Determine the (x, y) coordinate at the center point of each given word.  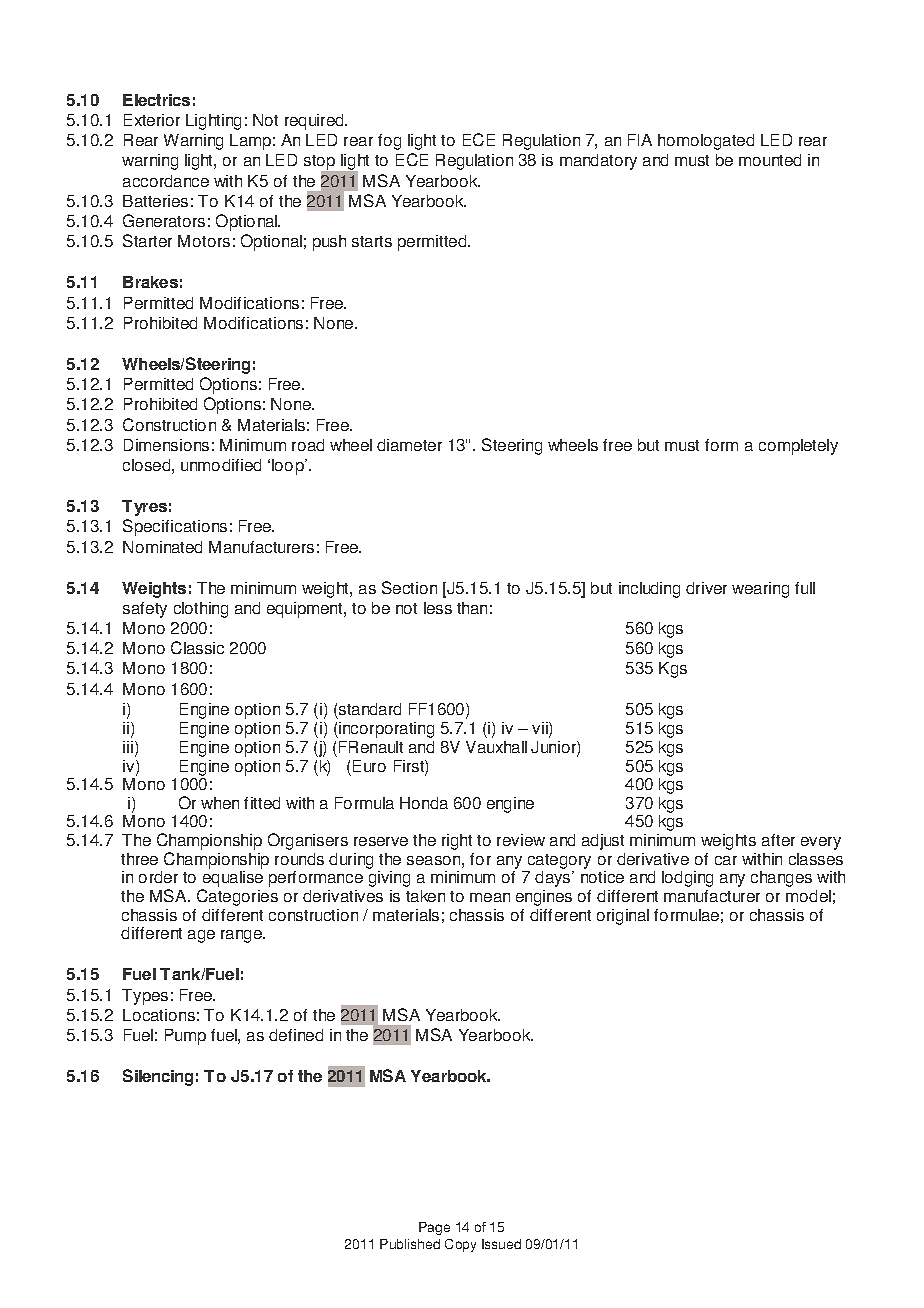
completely (798, 447)
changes (781, 879)
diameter (409, 445)
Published (410, 1244)
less (438, 608)
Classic (197, 647)
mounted (770, 160)
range (242, 936)
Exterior (152, 120)
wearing (760, 590)
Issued (501, 1244)
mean (490, 897)
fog (389, 142)
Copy (460, 1245)
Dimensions (166, 445)
